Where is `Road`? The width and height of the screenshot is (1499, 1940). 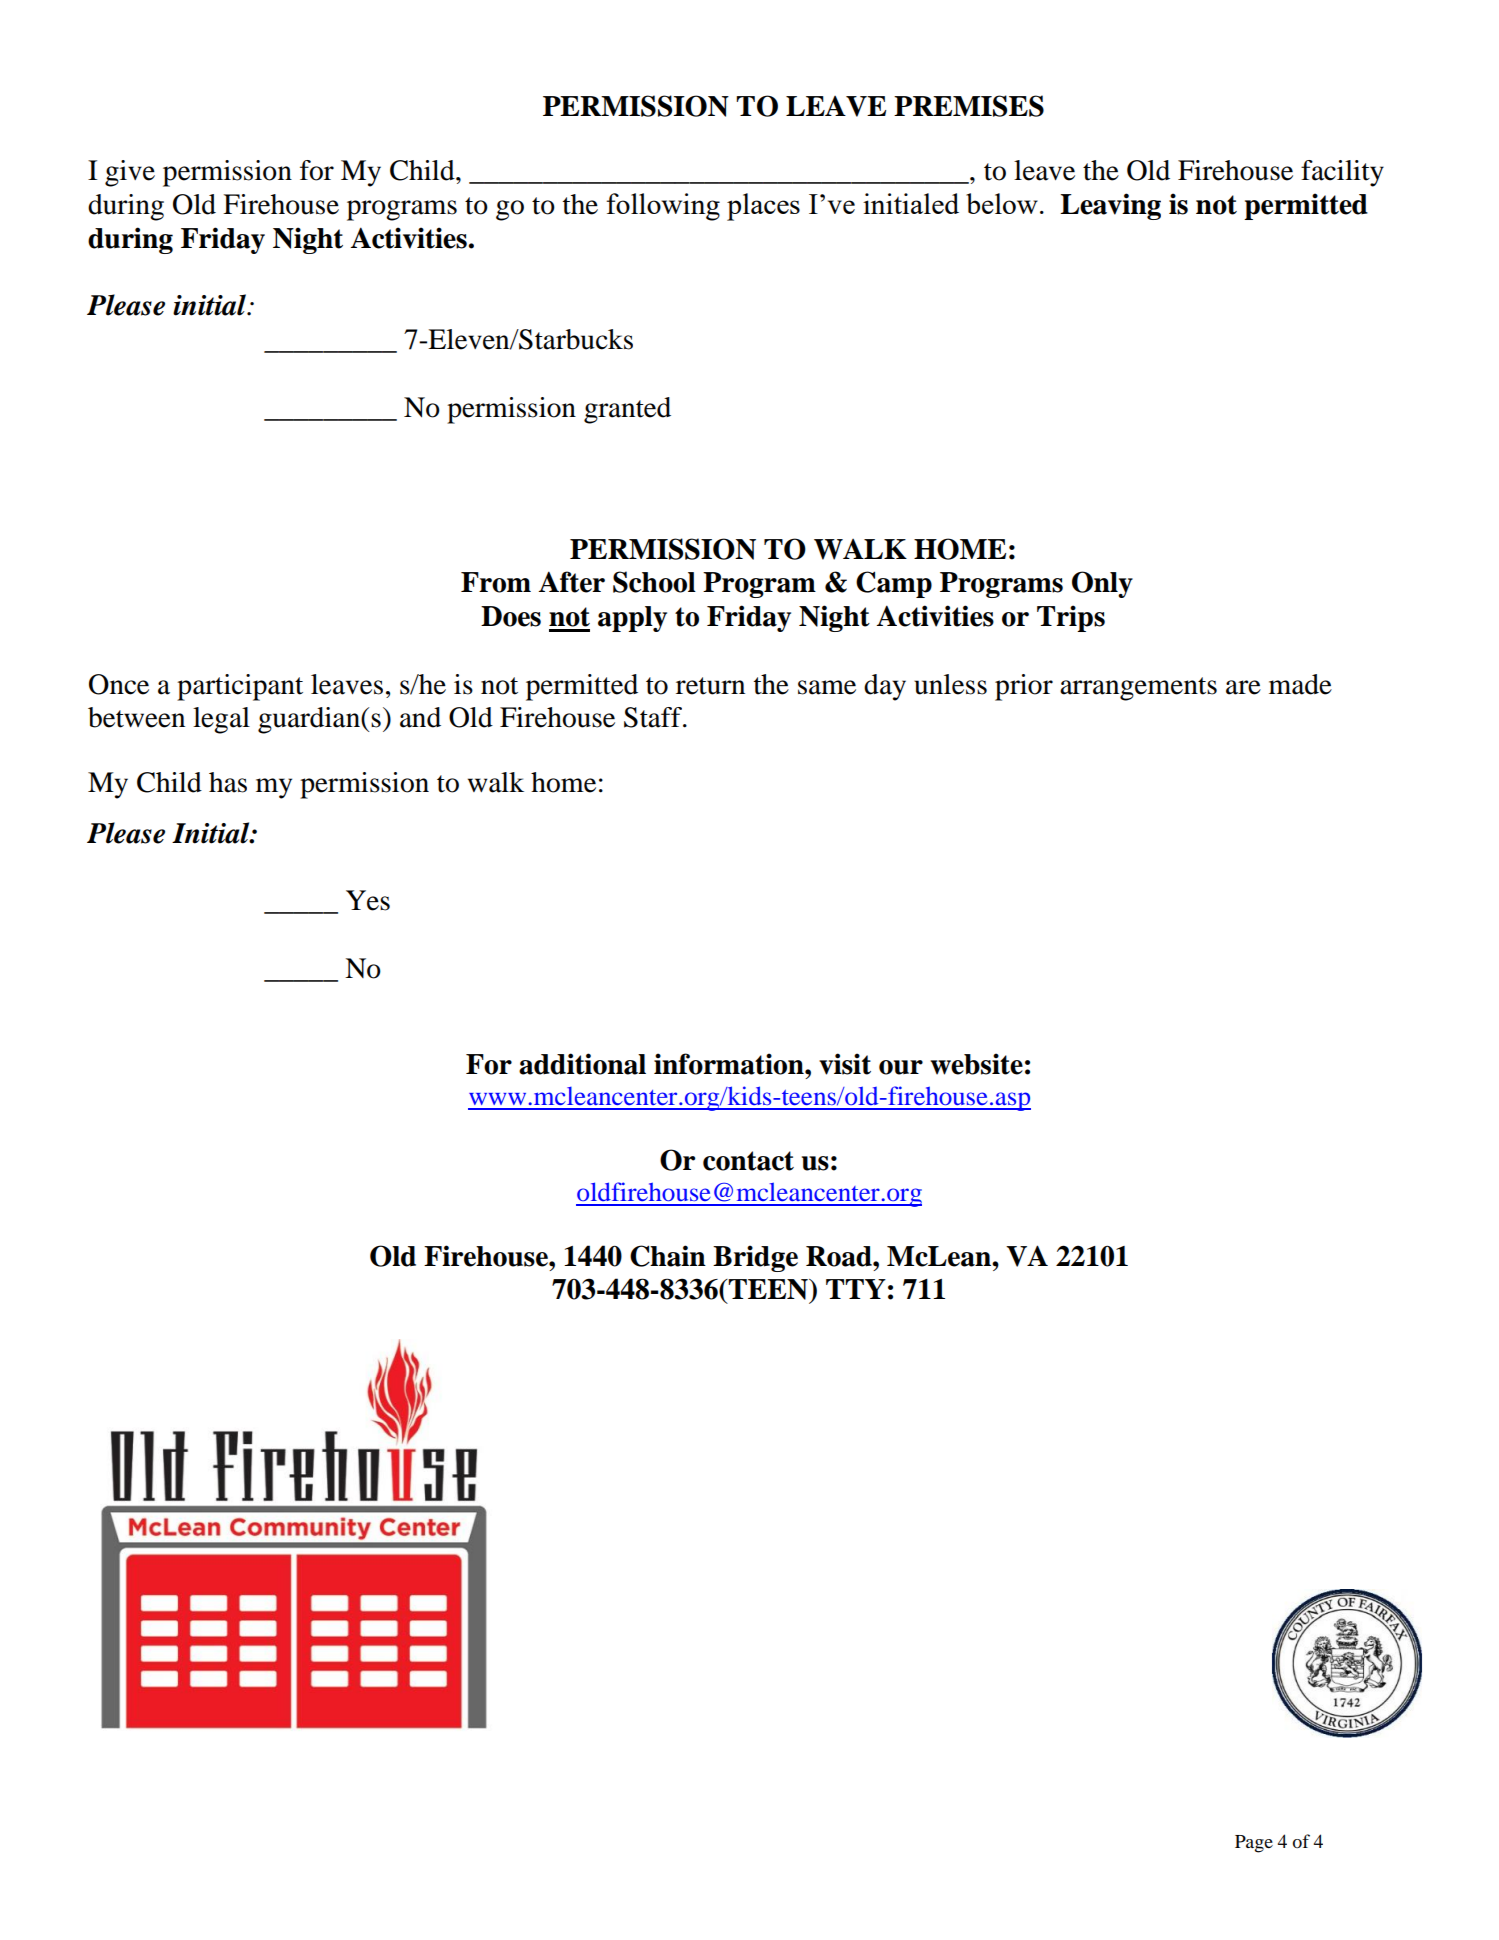 Road is located at coordinates (840, 1256).
